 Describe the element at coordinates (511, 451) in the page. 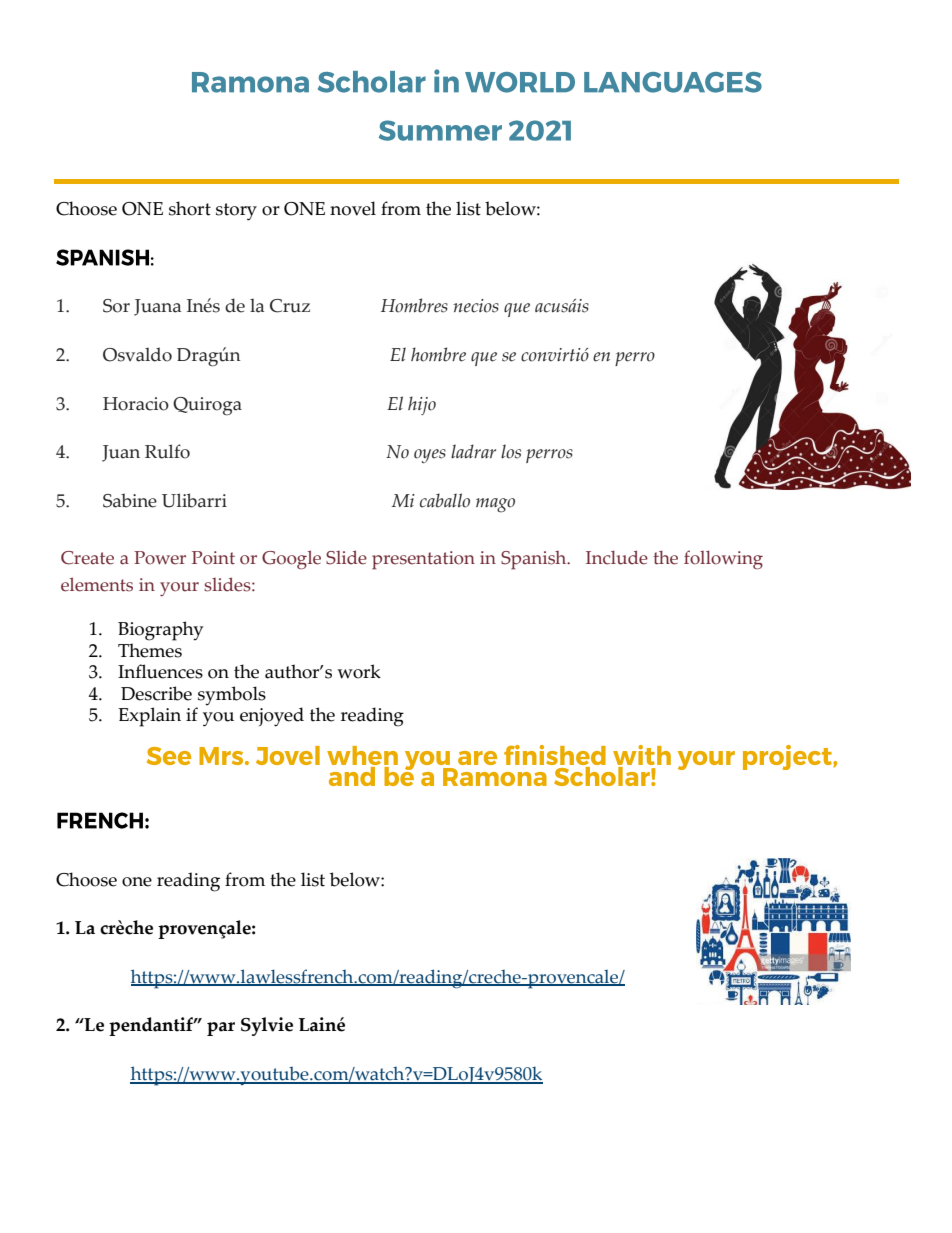

I see `los` at that location.
